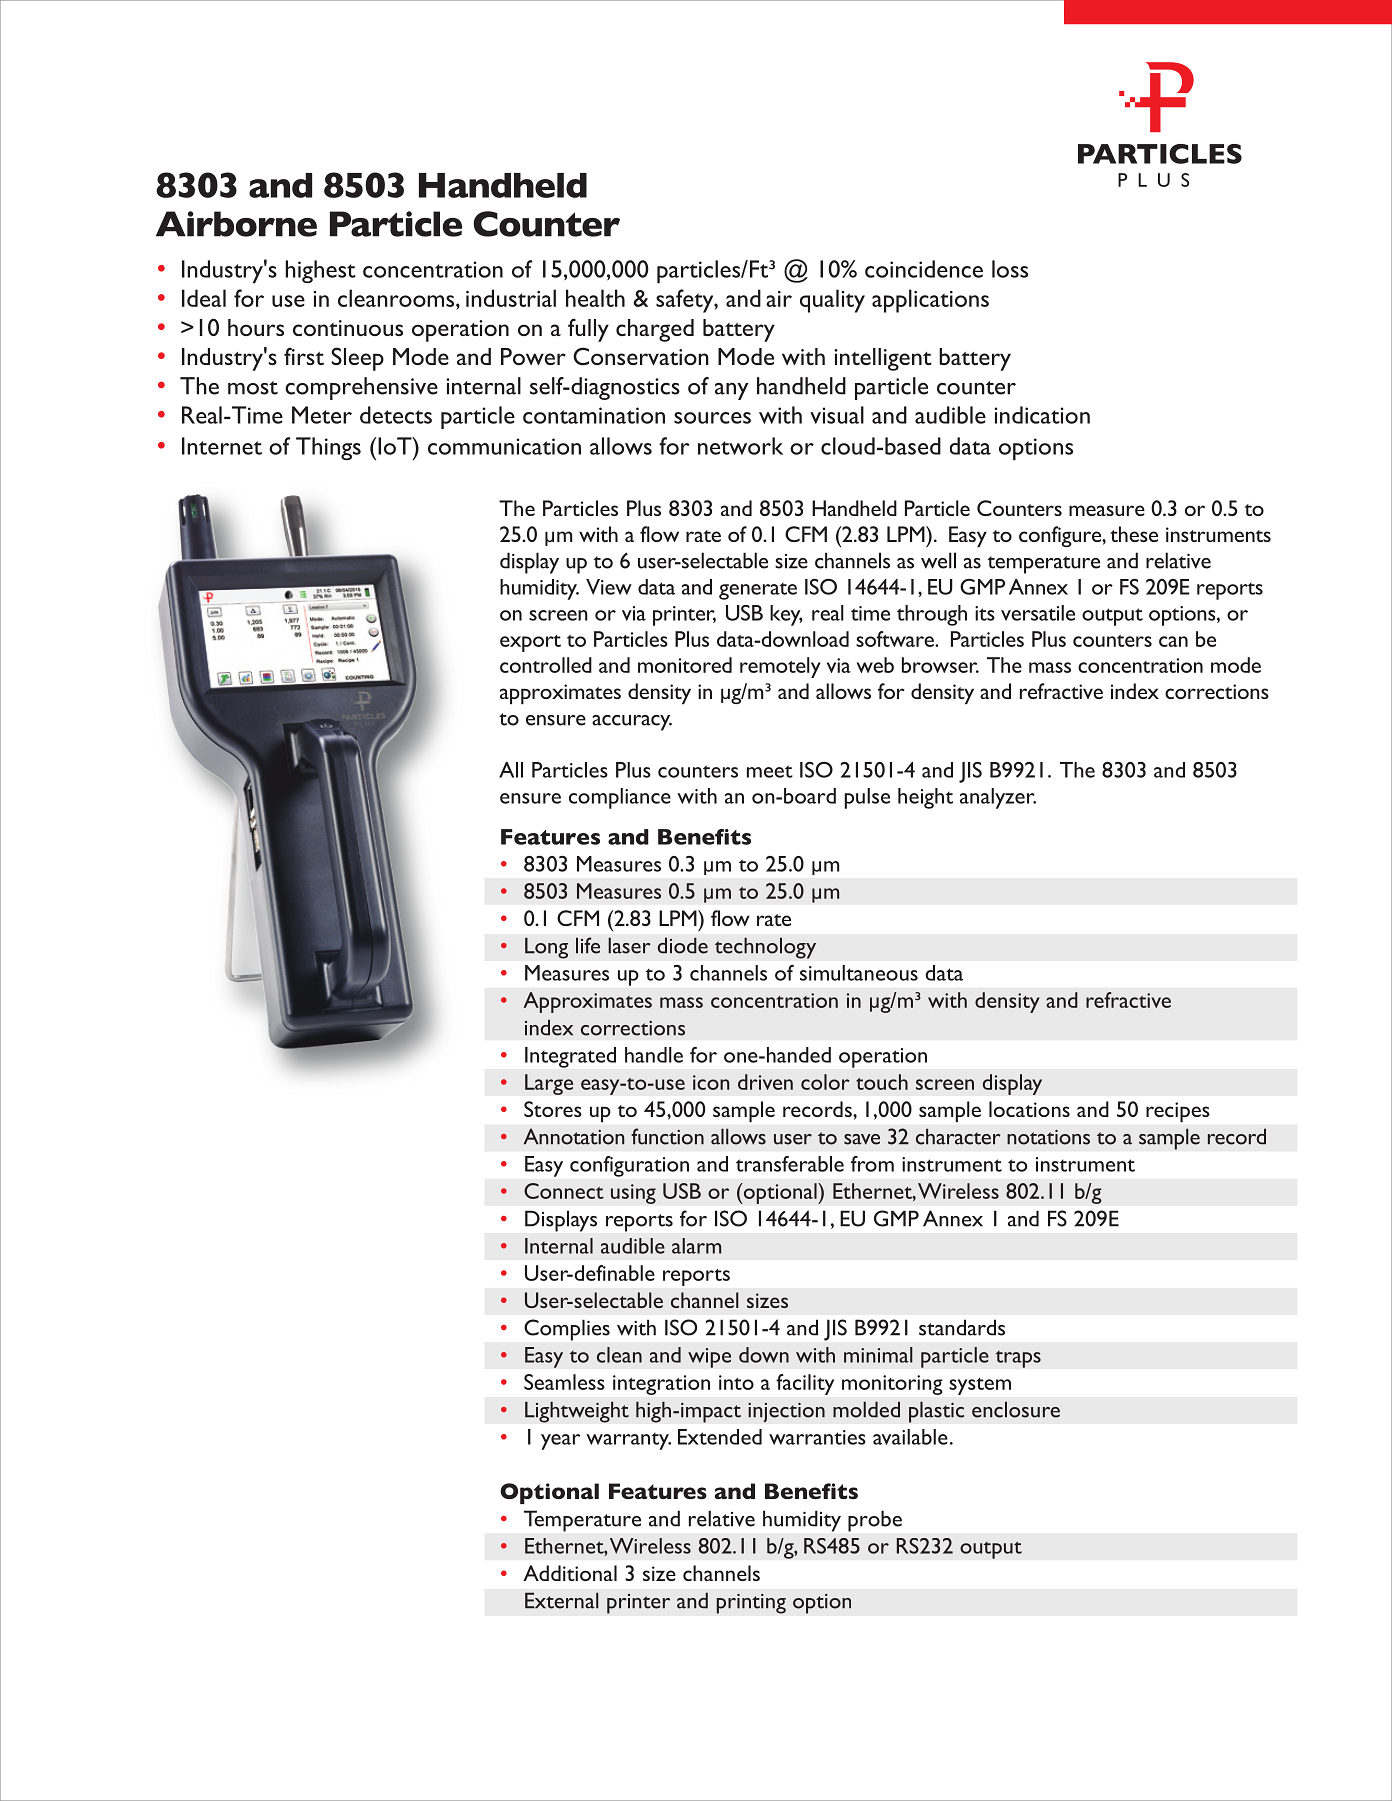 Image resolution: width=1392 pixels, height=1801 pixels. I want to click on diode, so click(683, 945).
